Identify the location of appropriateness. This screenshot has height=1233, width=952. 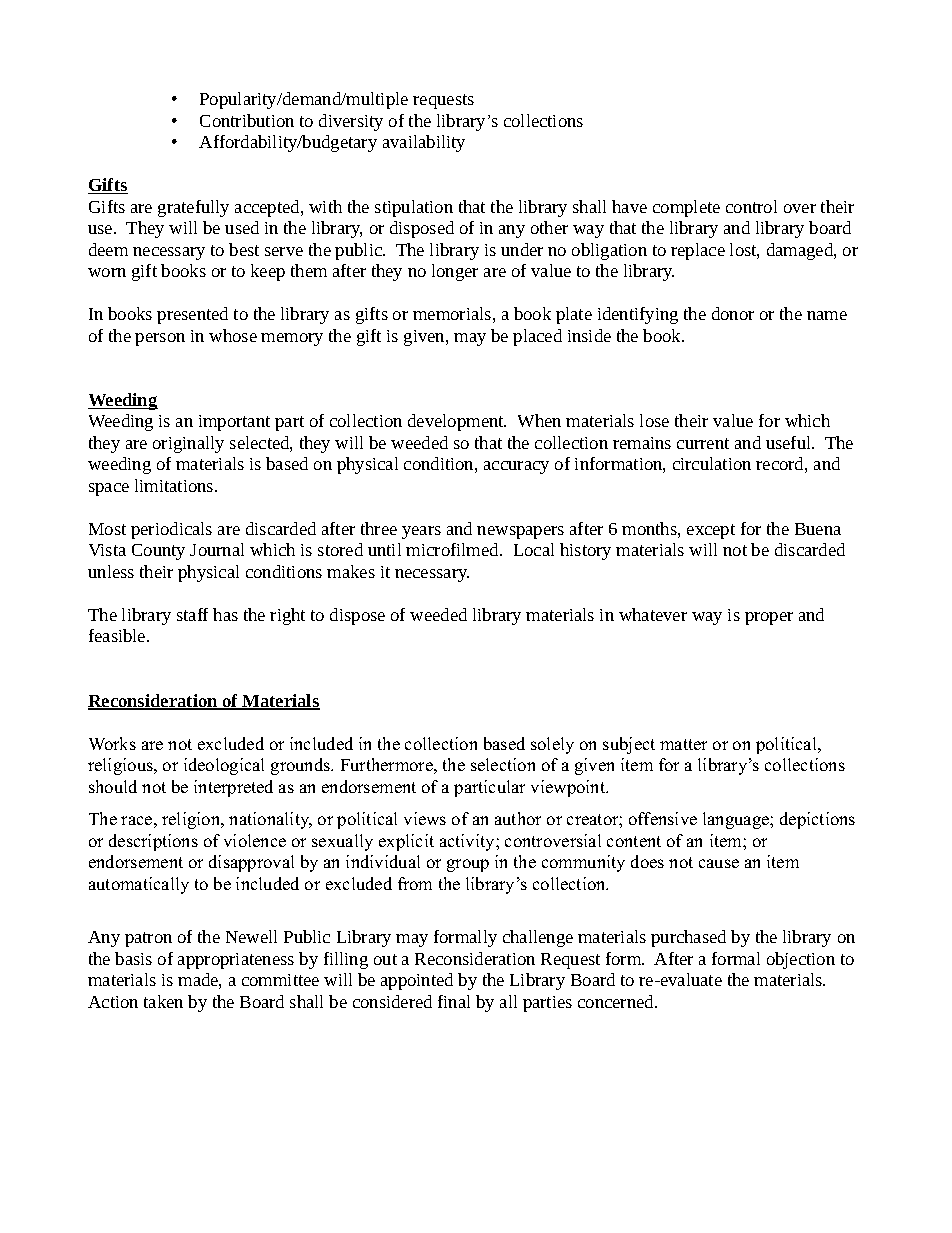
(236, 961).
